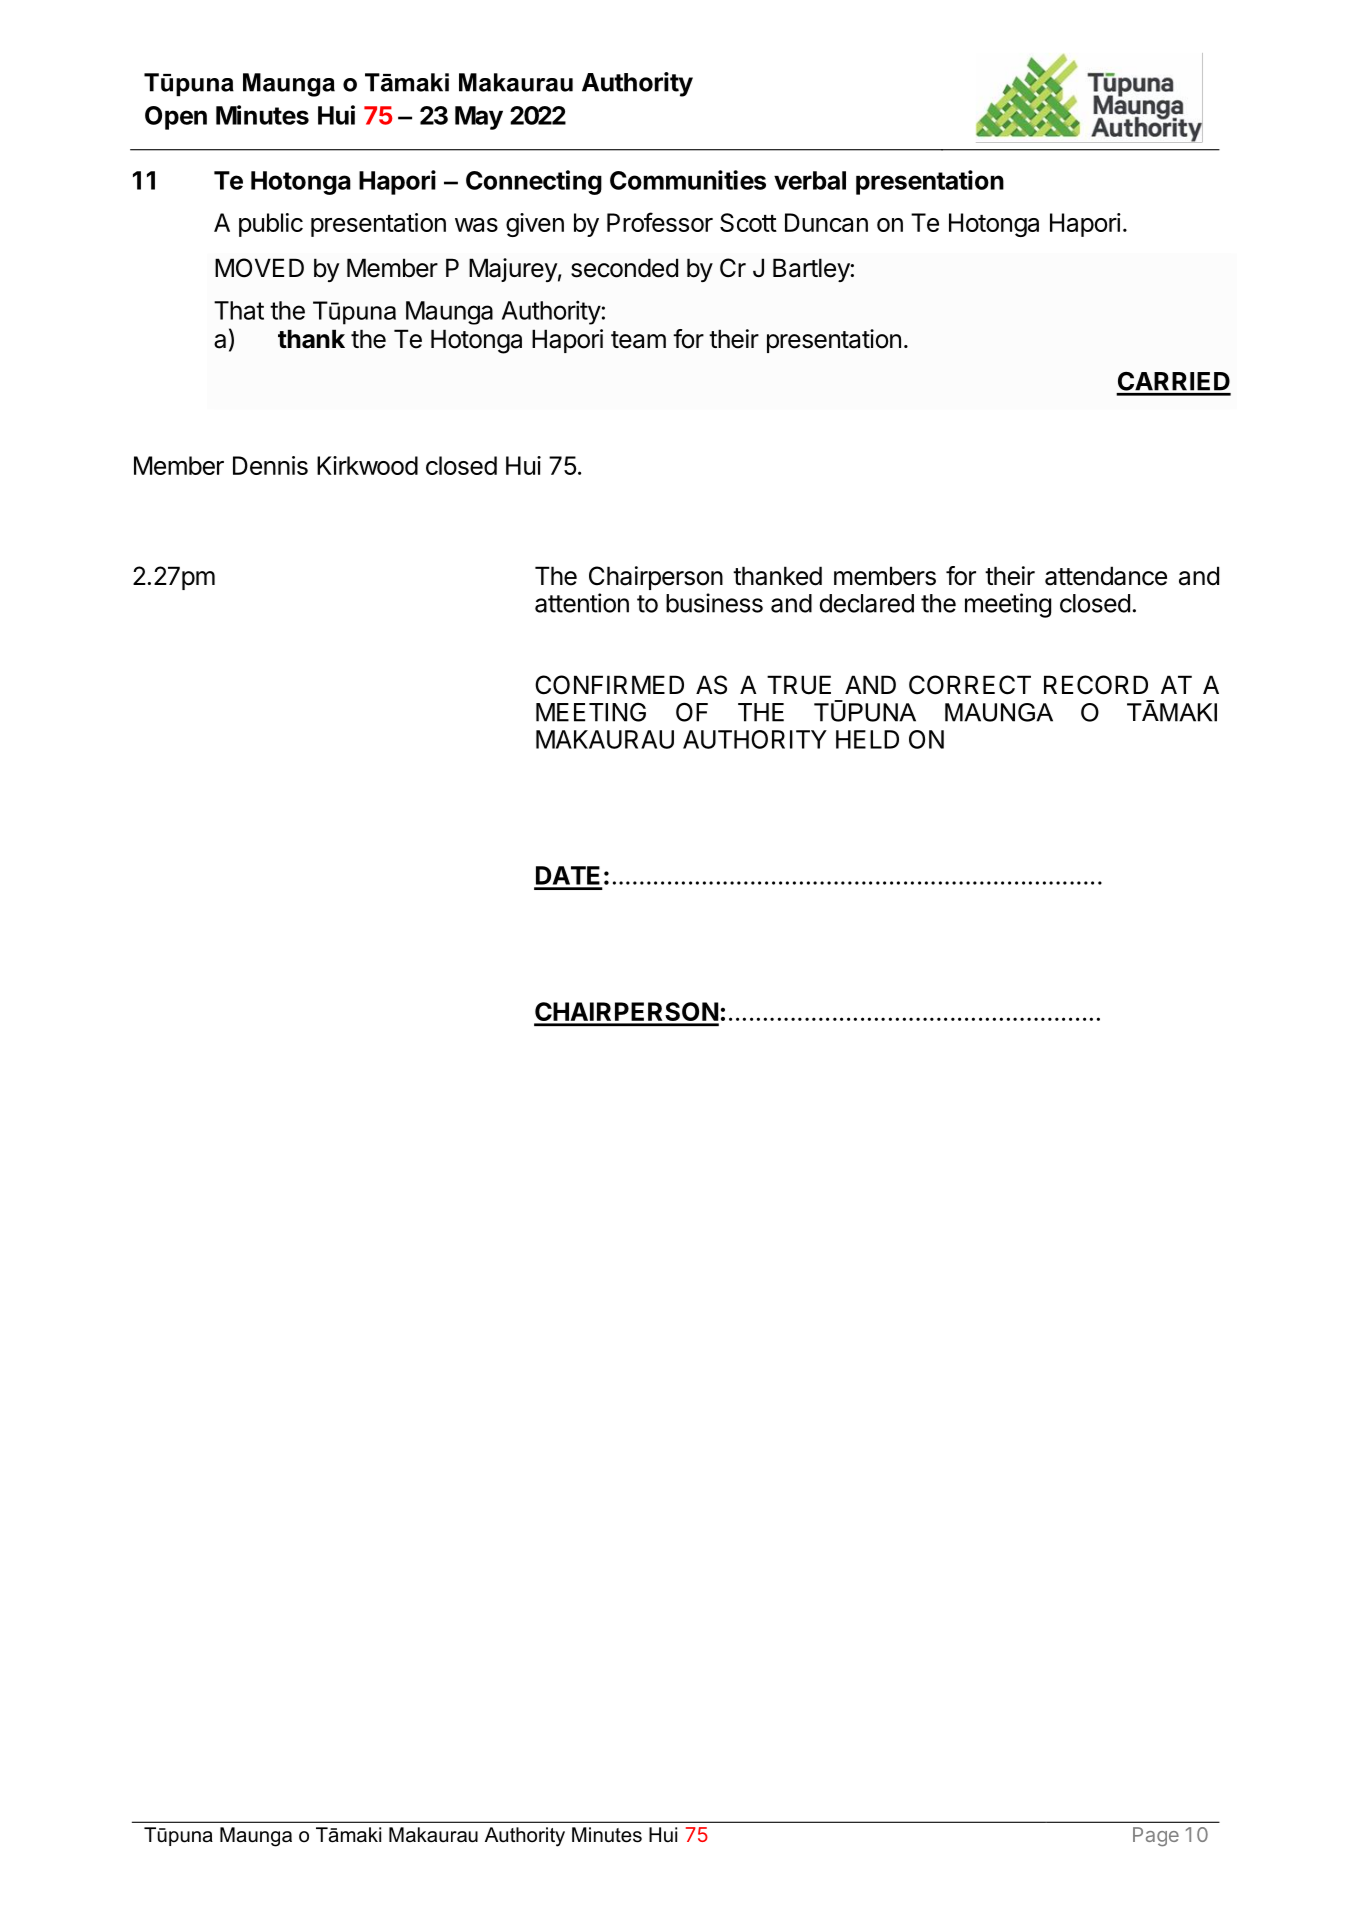 This screenshot has height=1910, width=1351. Describe the element at coordinates (609, 685) in the screenshot. I see `CONFIRMED` at that location.
